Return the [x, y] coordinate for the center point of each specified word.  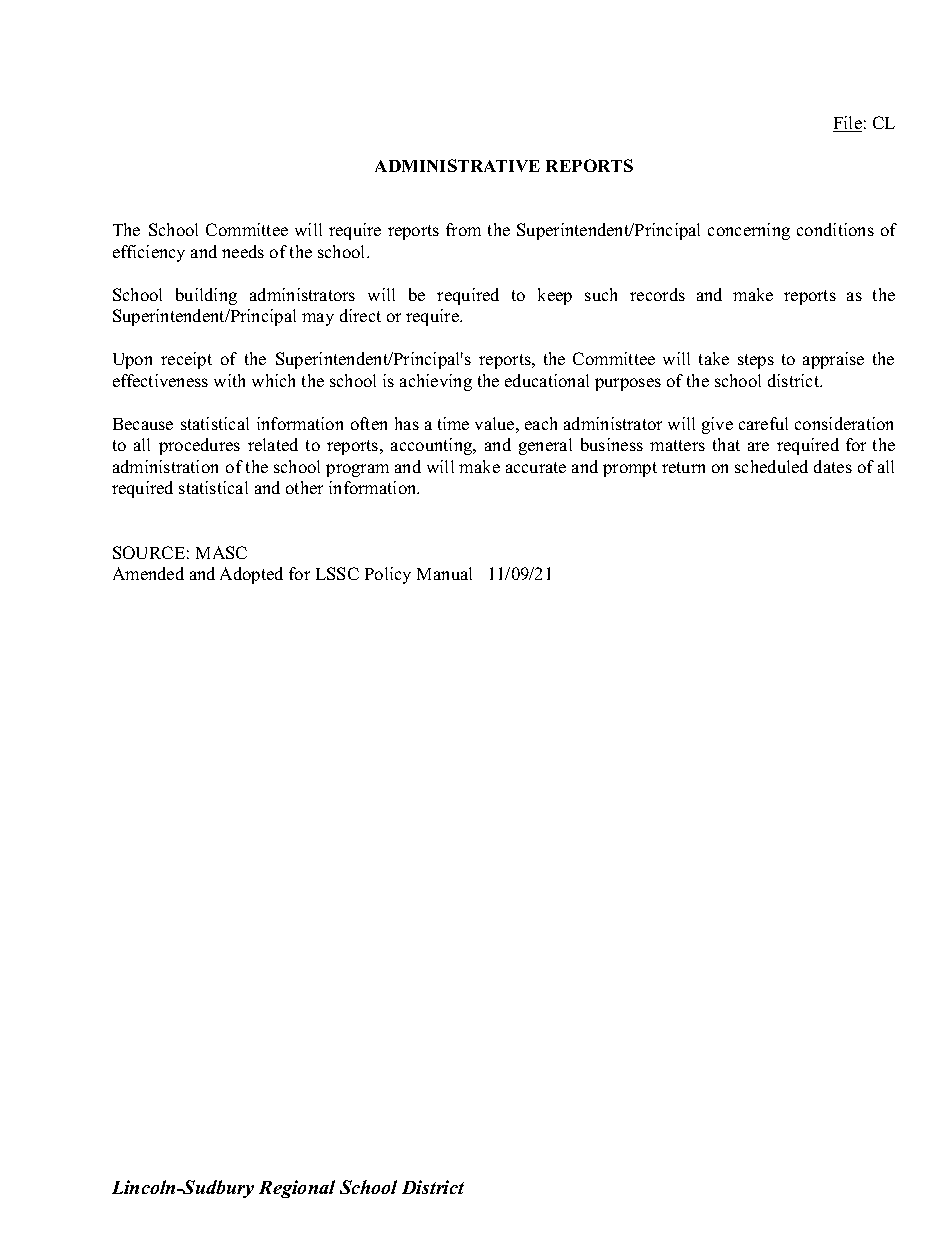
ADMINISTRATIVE [457, 165]
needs [243, 251]
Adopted [251, 575]
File [847, 124]
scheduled [771, 466]
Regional [297, 1189]
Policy [388, 575]
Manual [444, 573]
